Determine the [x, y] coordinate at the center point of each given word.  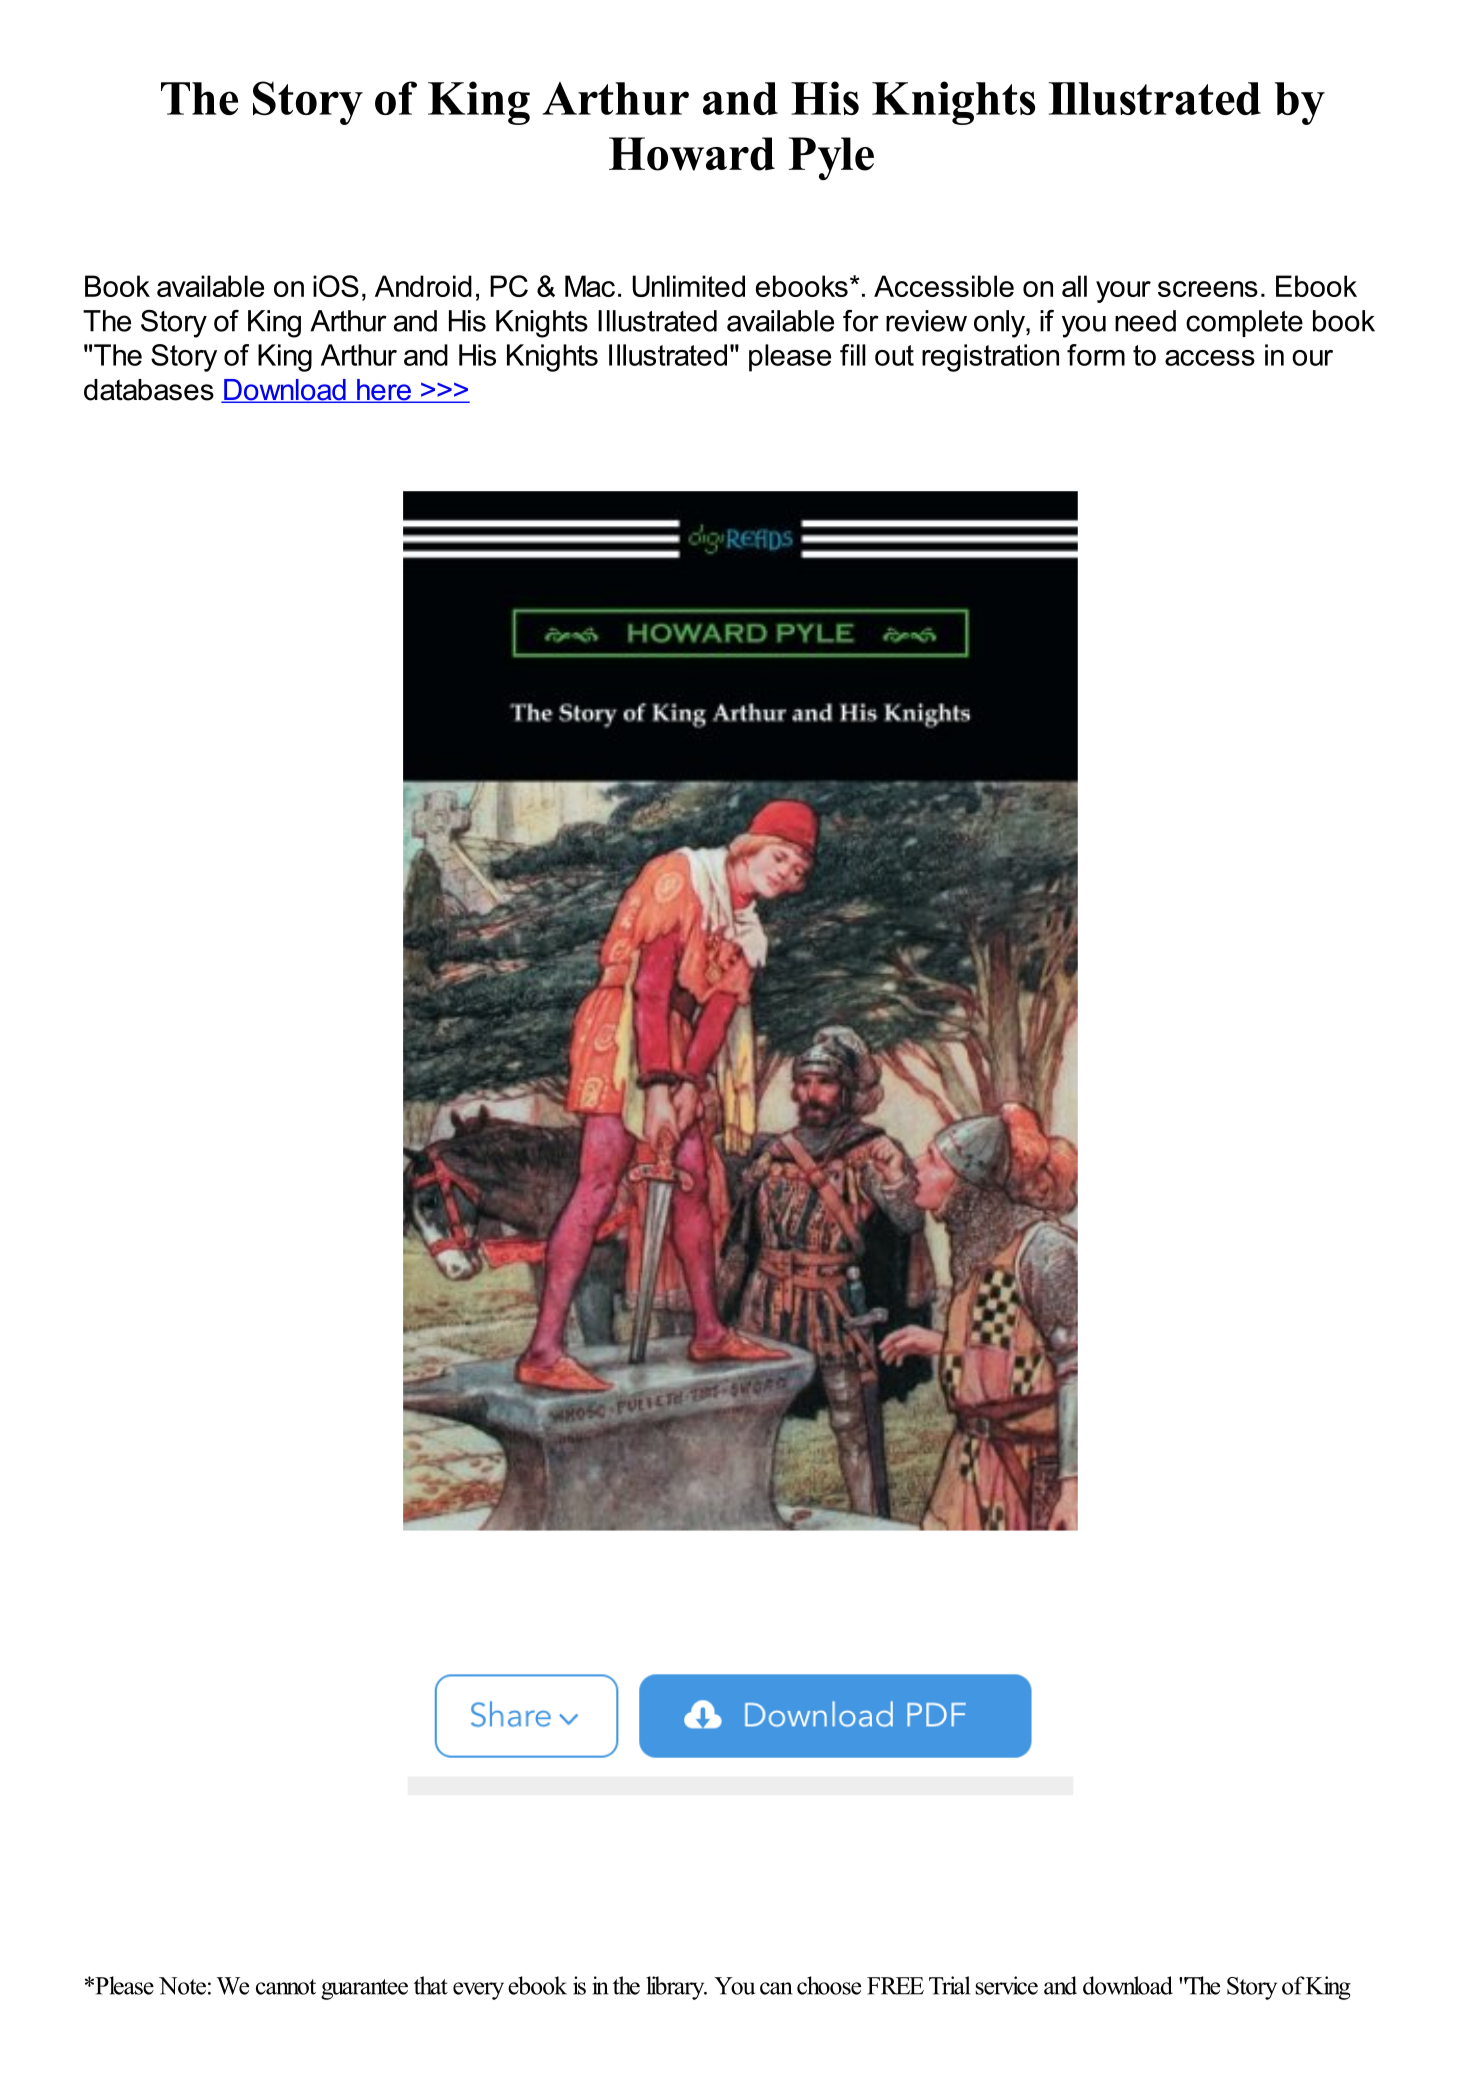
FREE [895, 1986]
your [1123, 292]
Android [423, 286]
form [1096, 355]
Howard [692, 154]
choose [829, 1985]
